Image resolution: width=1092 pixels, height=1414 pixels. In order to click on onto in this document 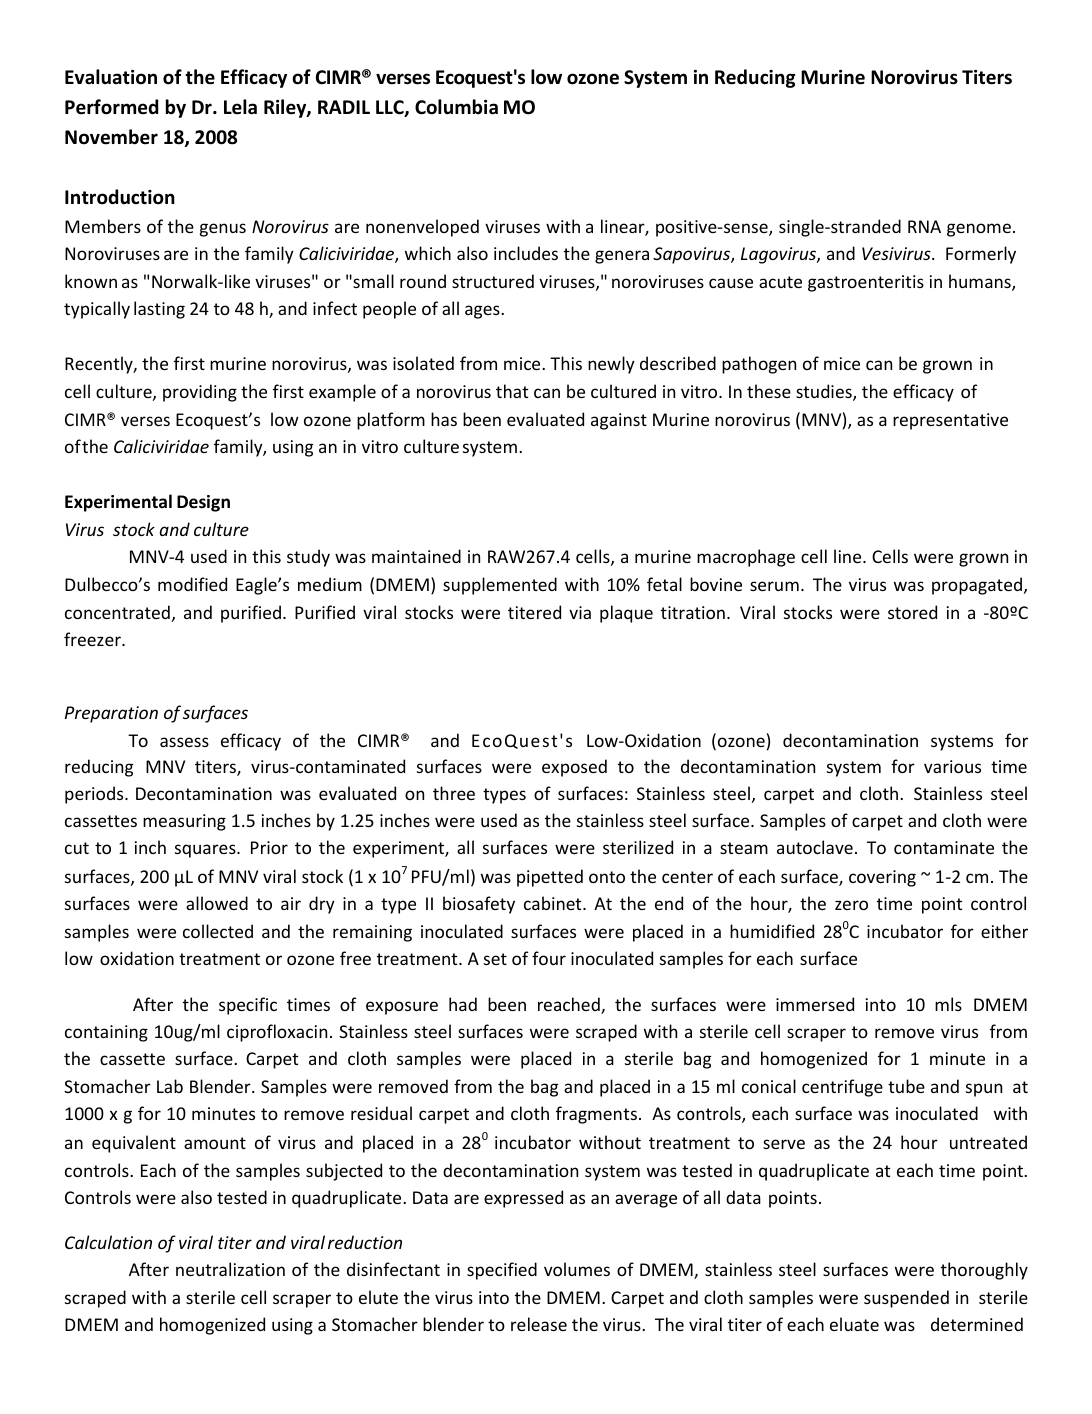, I will do `click(607, 877)`.
